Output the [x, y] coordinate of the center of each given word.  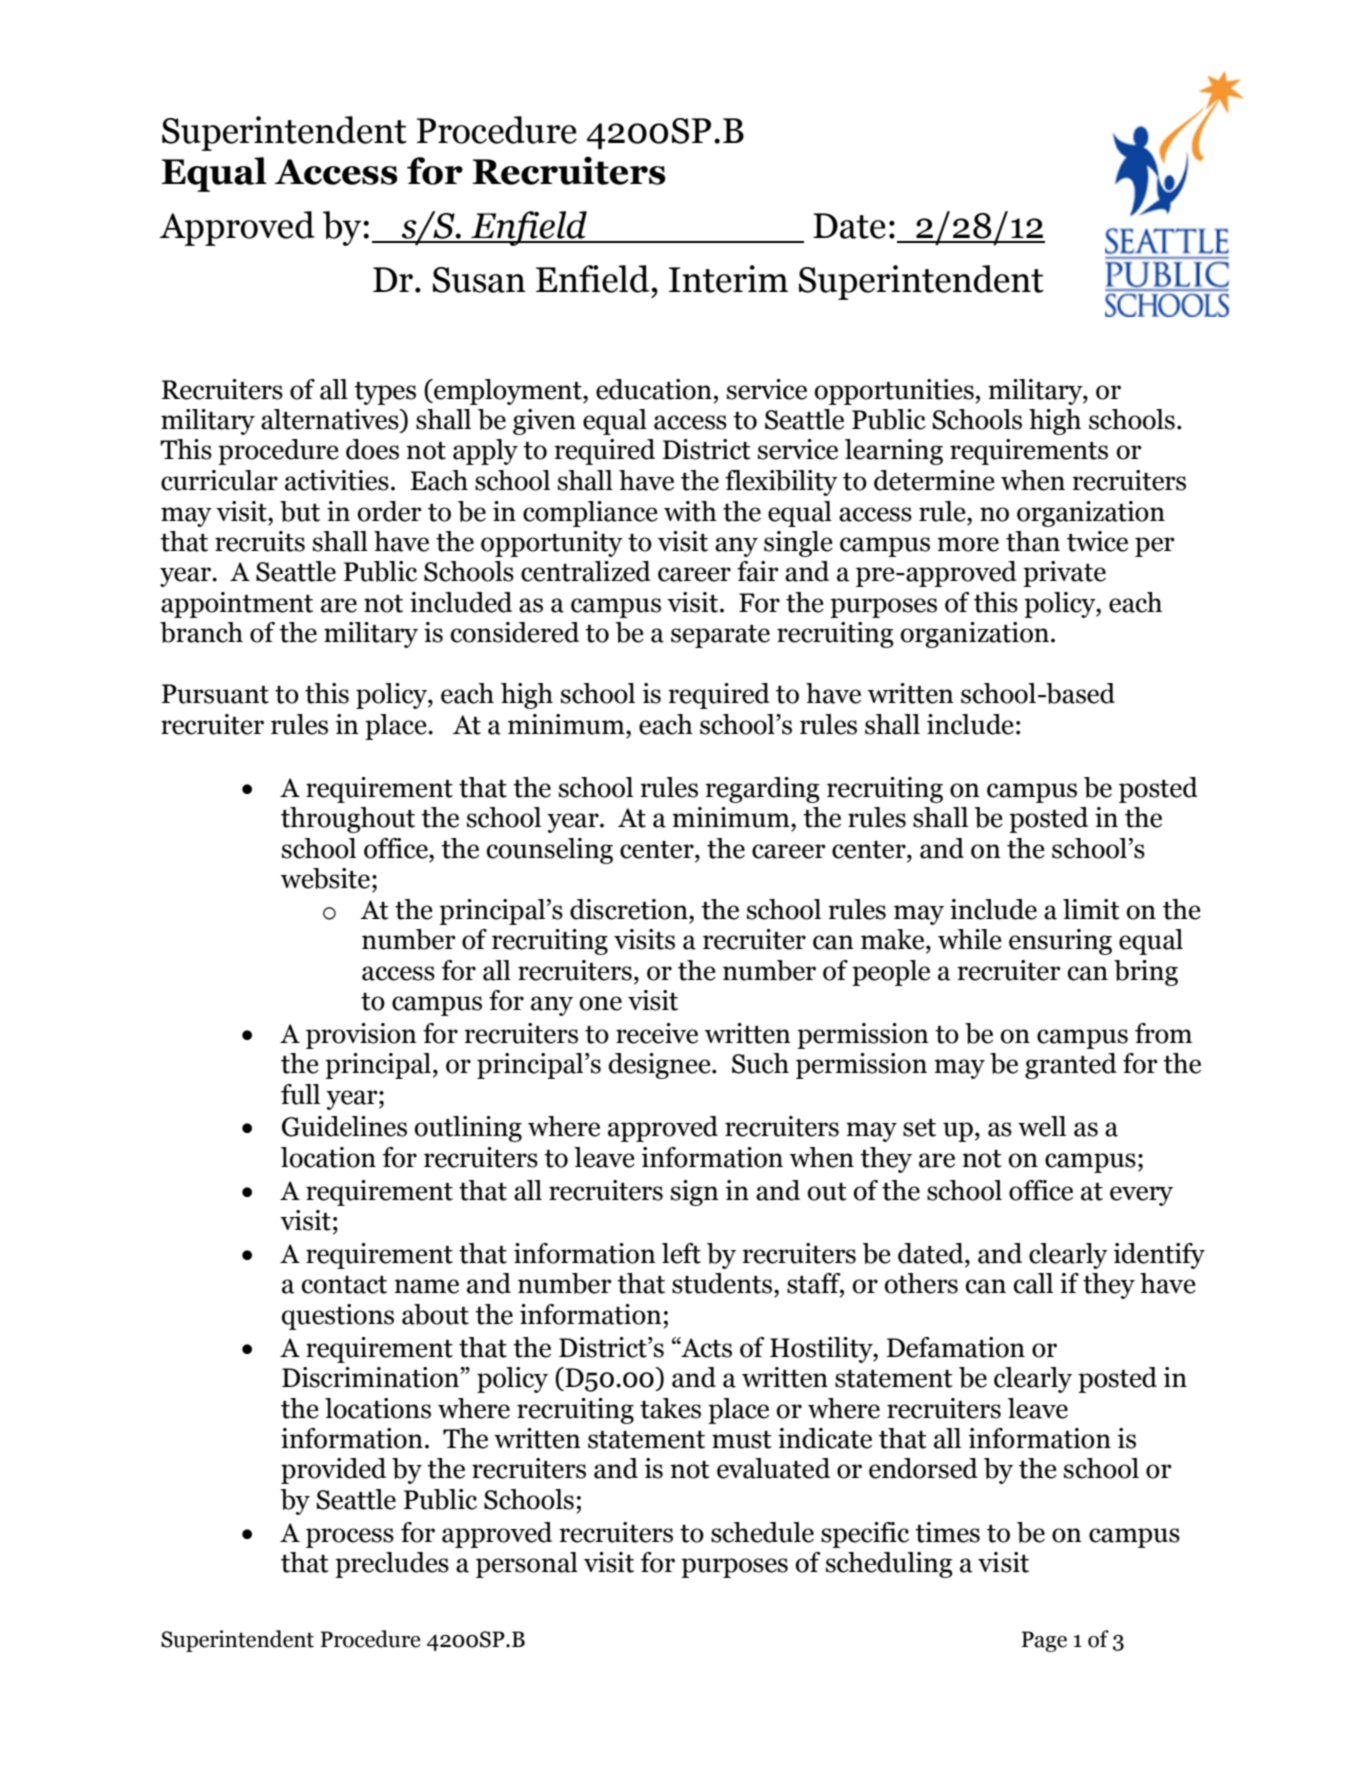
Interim [728, 279]
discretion [630, 909]
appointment [237, 605]
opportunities [895, 392]
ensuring [1060, 942]
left [681, 1253]
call [1033, 1283]
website [325, 878]
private [1064, 574]
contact [344, 1285]
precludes [392, 1565]
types [385, 393]
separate [720, 636]
